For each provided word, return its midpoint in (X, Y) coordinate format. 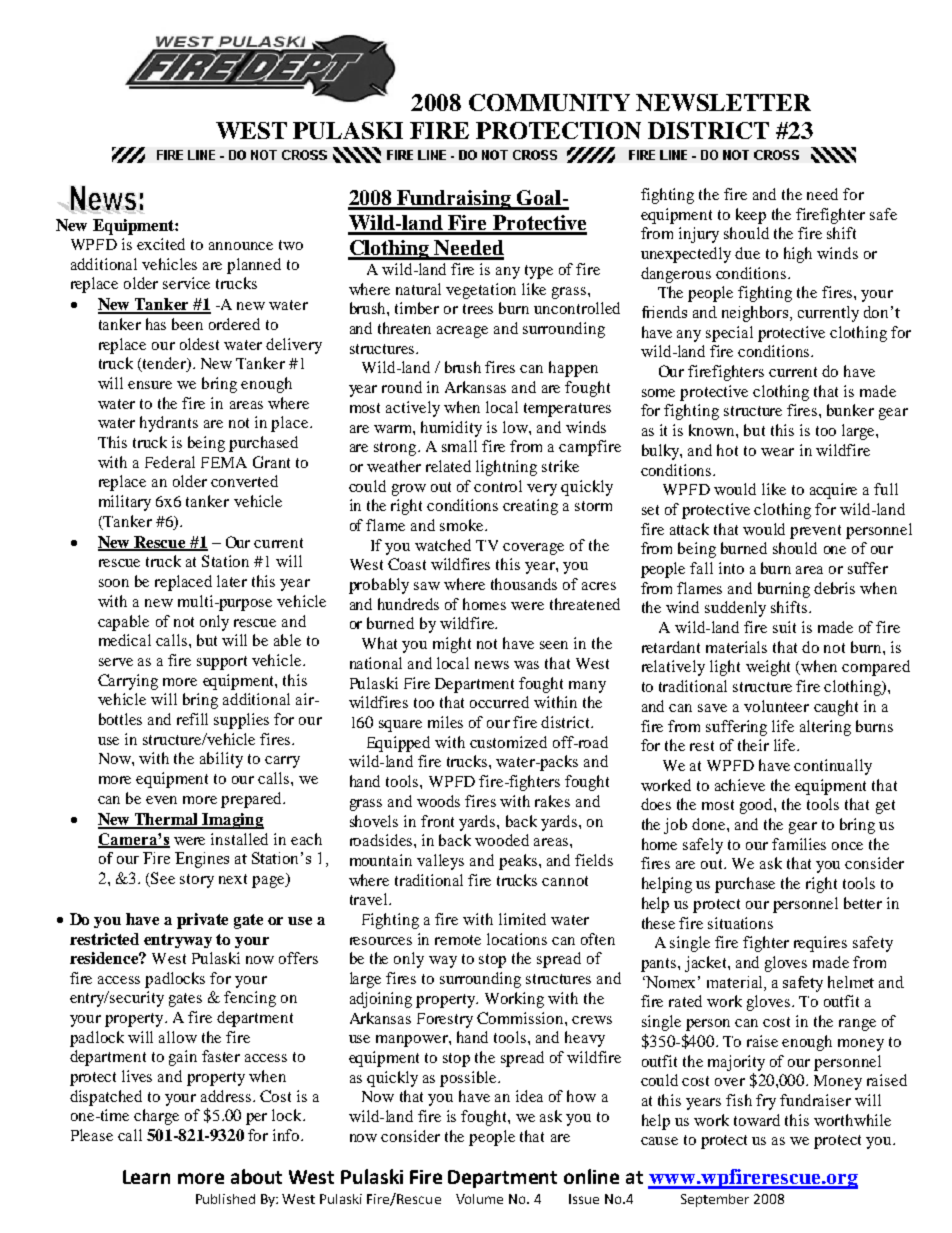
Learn (146, 1177)
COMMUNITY (549, 102)
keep (751, 216)
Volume (479, 1199)
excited (161, 244)
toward (757, 1120)
